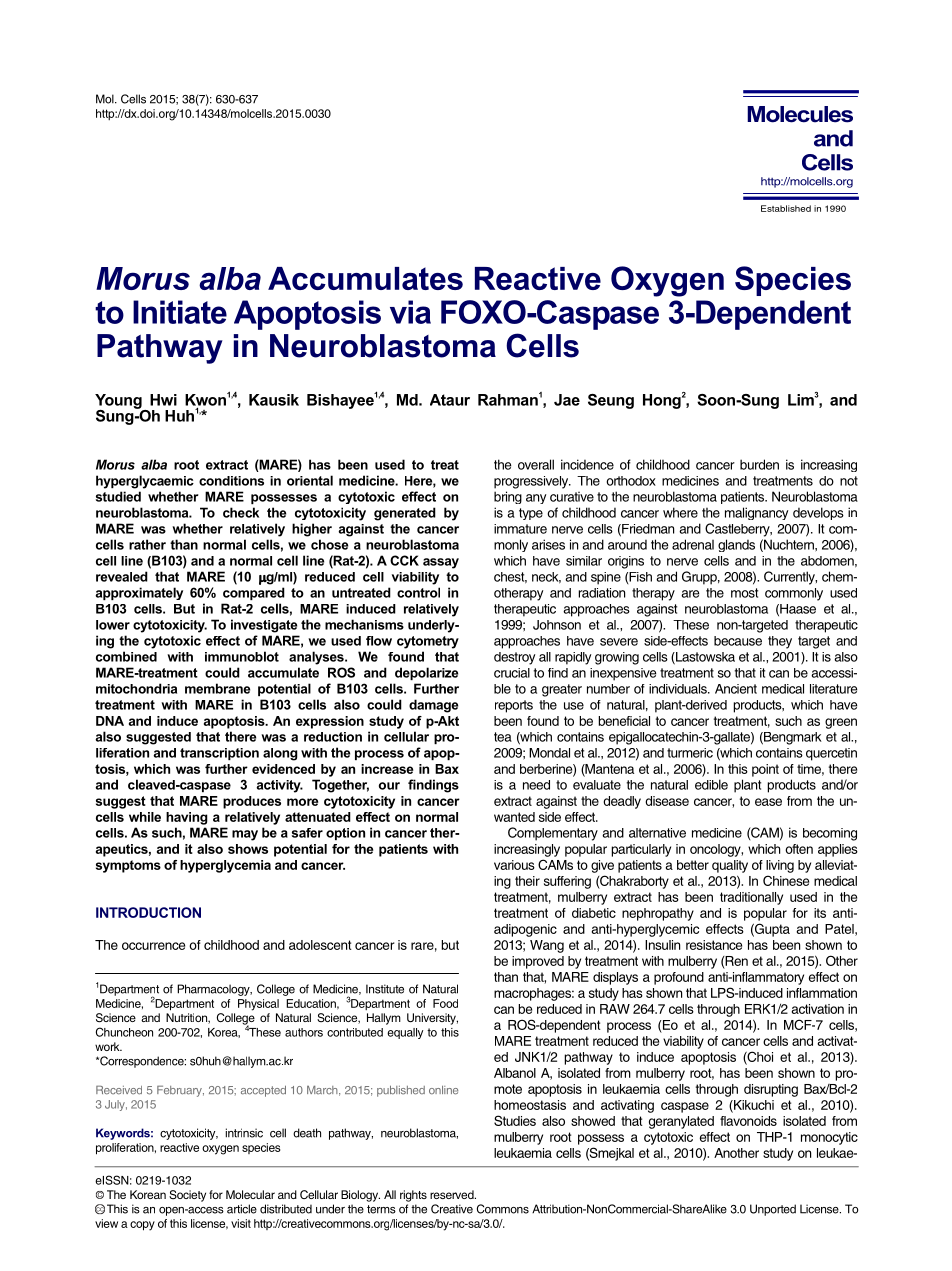 This screenshot has width=952, height=1271. I want to click on membrane, so click(217, 688).
